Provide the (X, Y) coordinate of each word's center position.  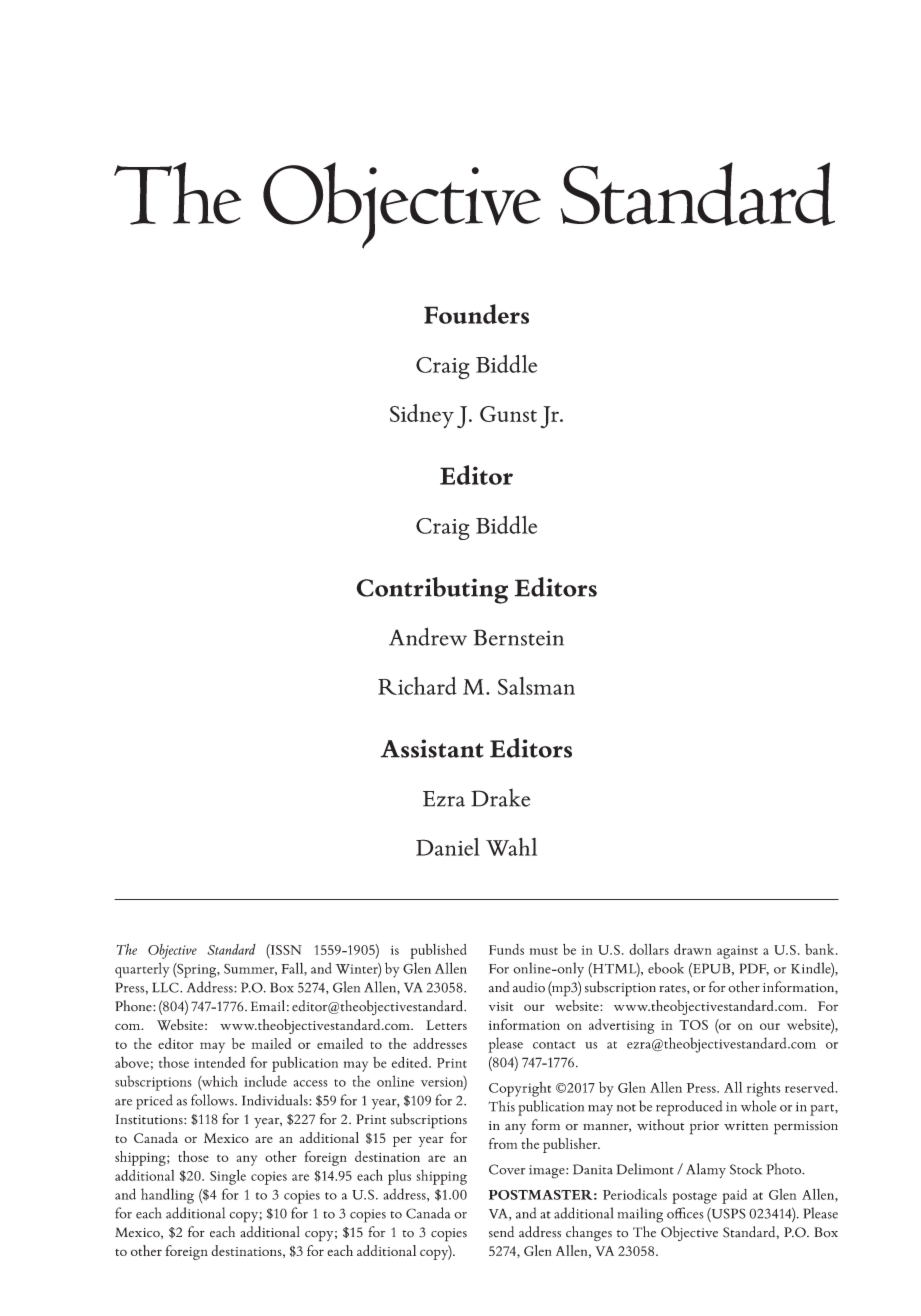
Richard (417, 686)
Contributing (432, 590)
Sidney (422, 416)
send (501, 1232)
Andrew (428, 636)
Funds (506, 949)
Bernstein (518, 637)
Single (228, 1177)
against (737, 952)
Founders (476, 314)
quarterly (142, 970)
